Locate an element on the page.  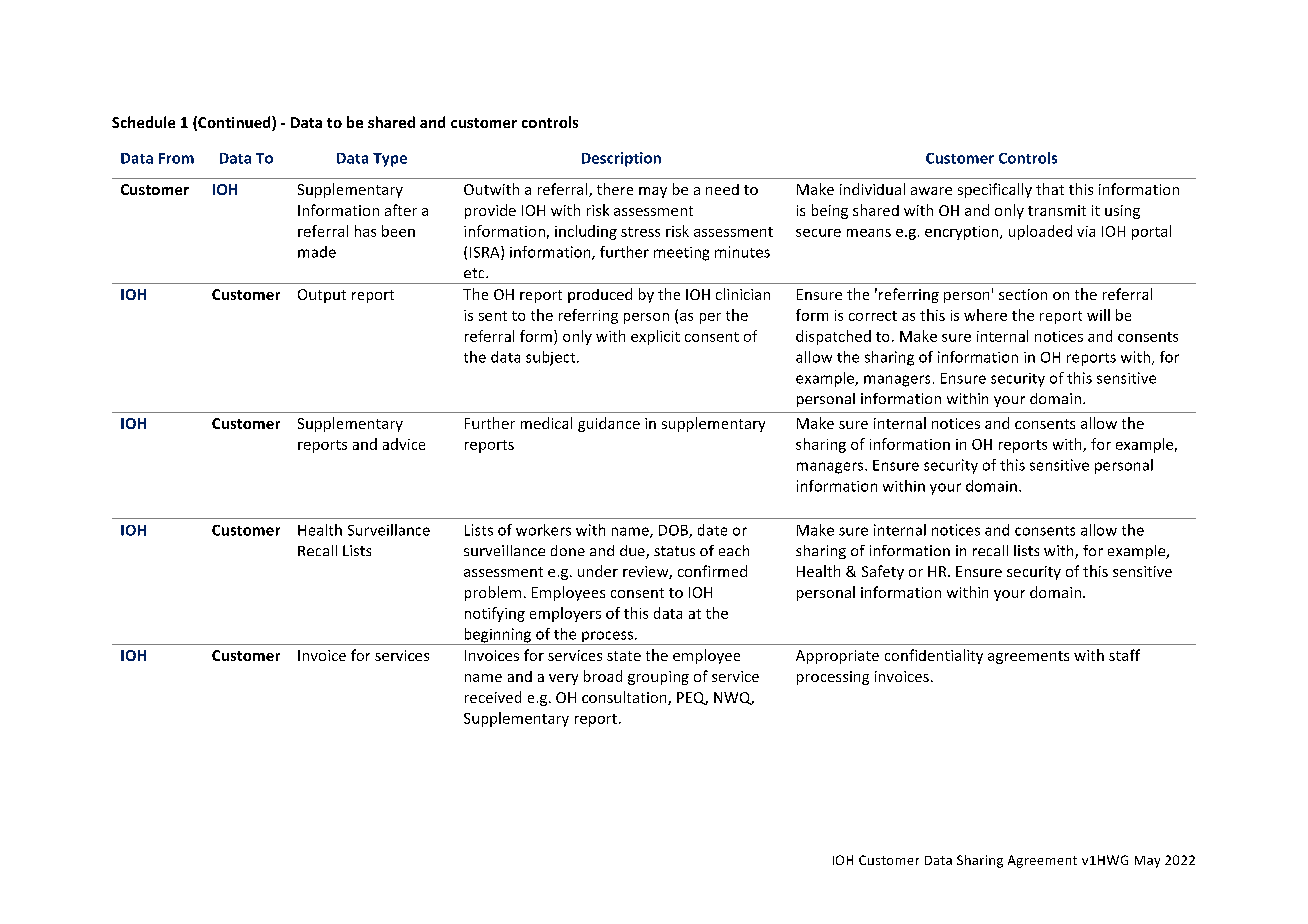
Safety is located at coordinates (883, 572).
